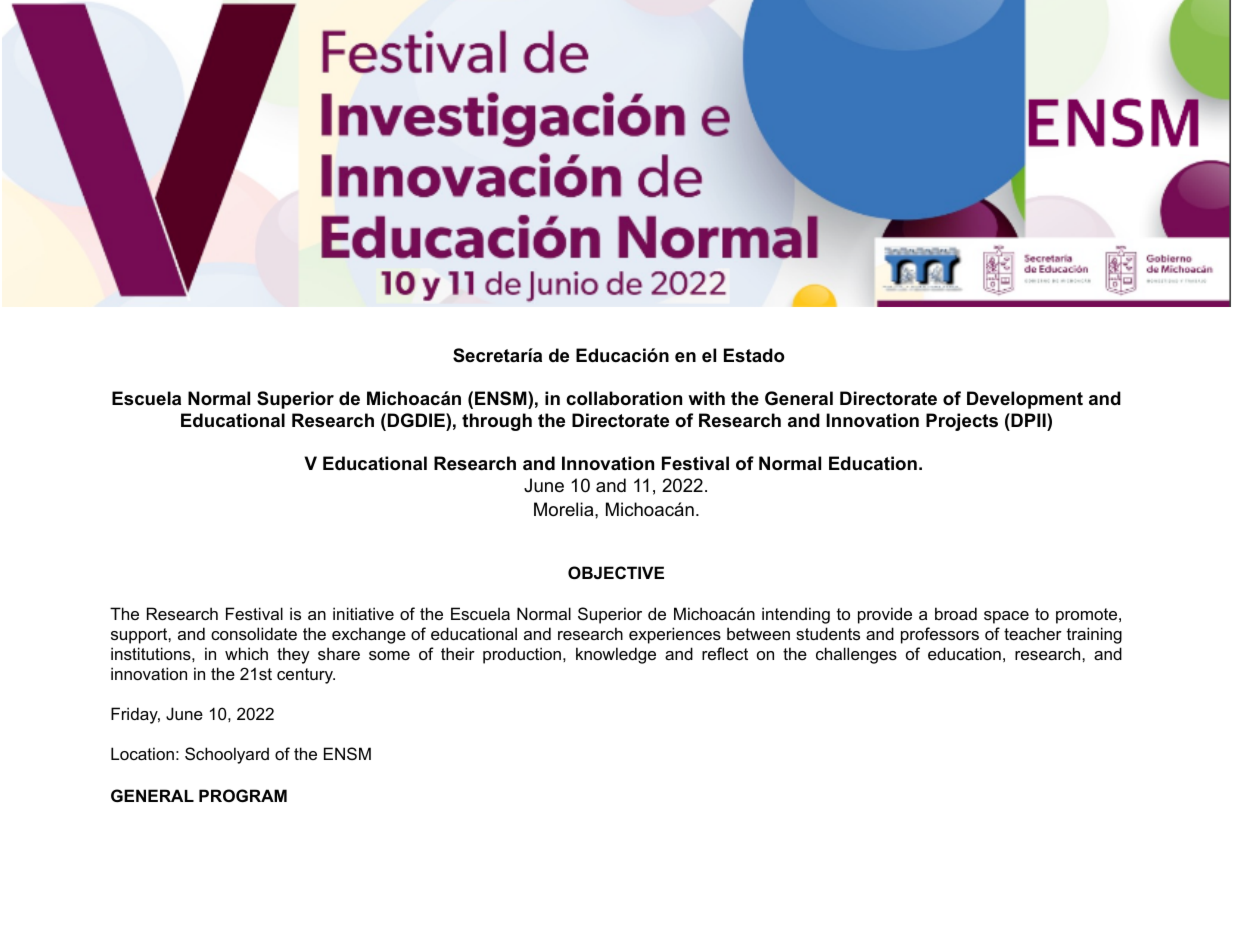 Image resolution: width=1233 pixels, height=952 pixels. I want to click on Development, so click(1025, 400).
